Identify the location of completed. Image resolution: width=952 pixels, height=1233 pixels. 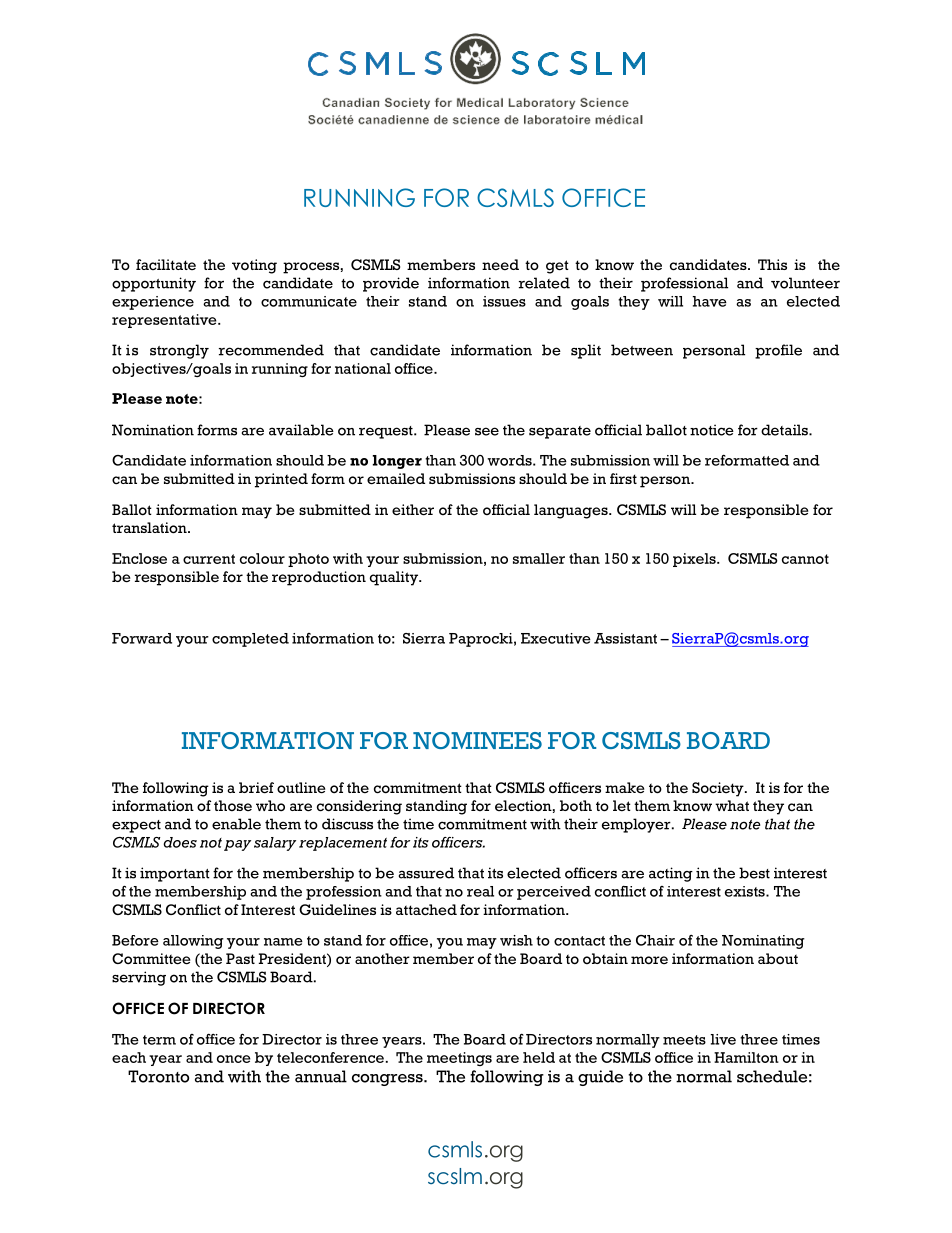
(250, 640).
